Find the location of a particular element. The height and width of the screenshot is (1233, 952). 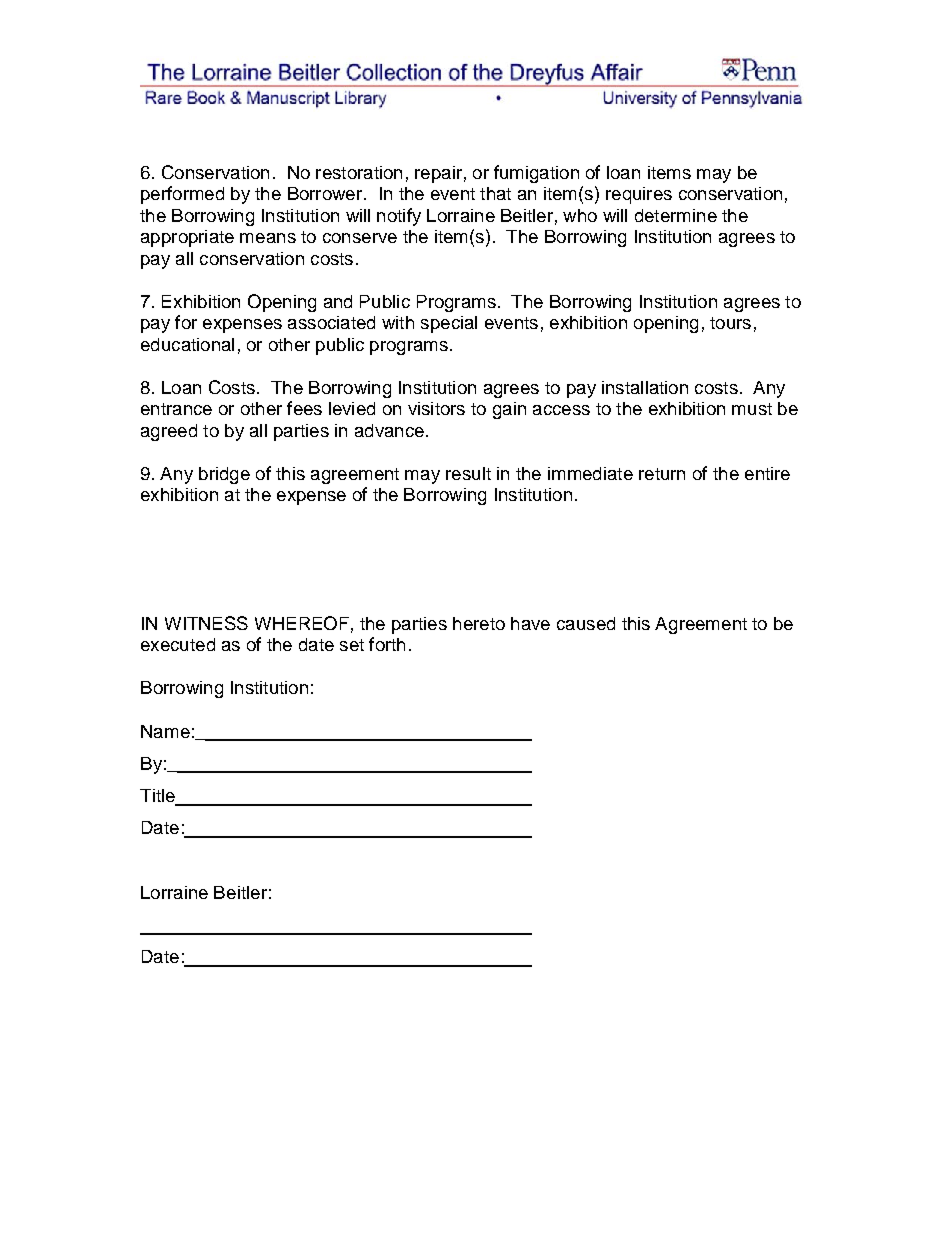

hereto is located at coordinates (479, 623).
